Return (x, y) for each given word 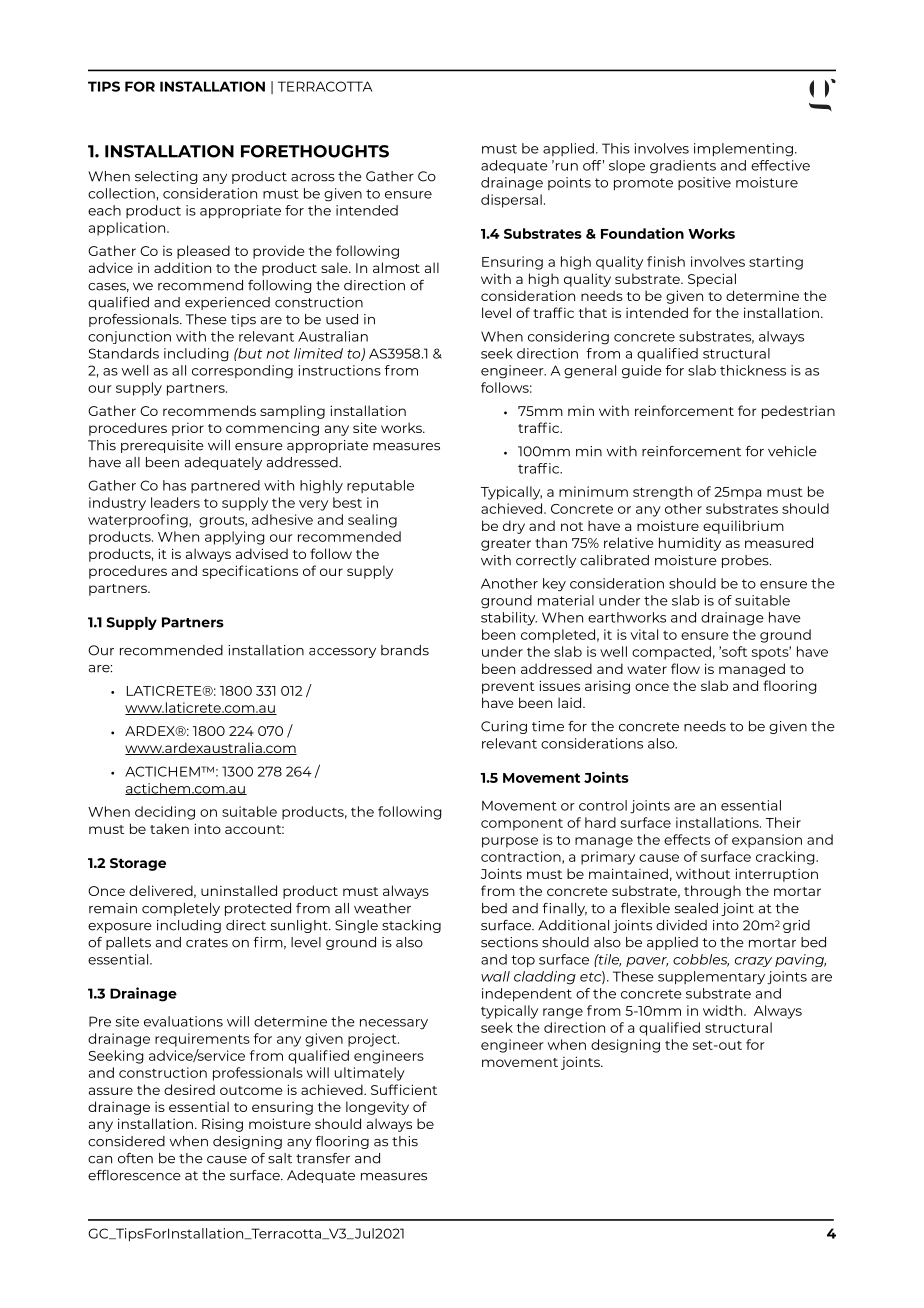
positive (704, 183)
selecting (166, 177)
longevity (377, 1108)
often (135, 1158)
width (724, 1010)
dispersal (511, 201)
